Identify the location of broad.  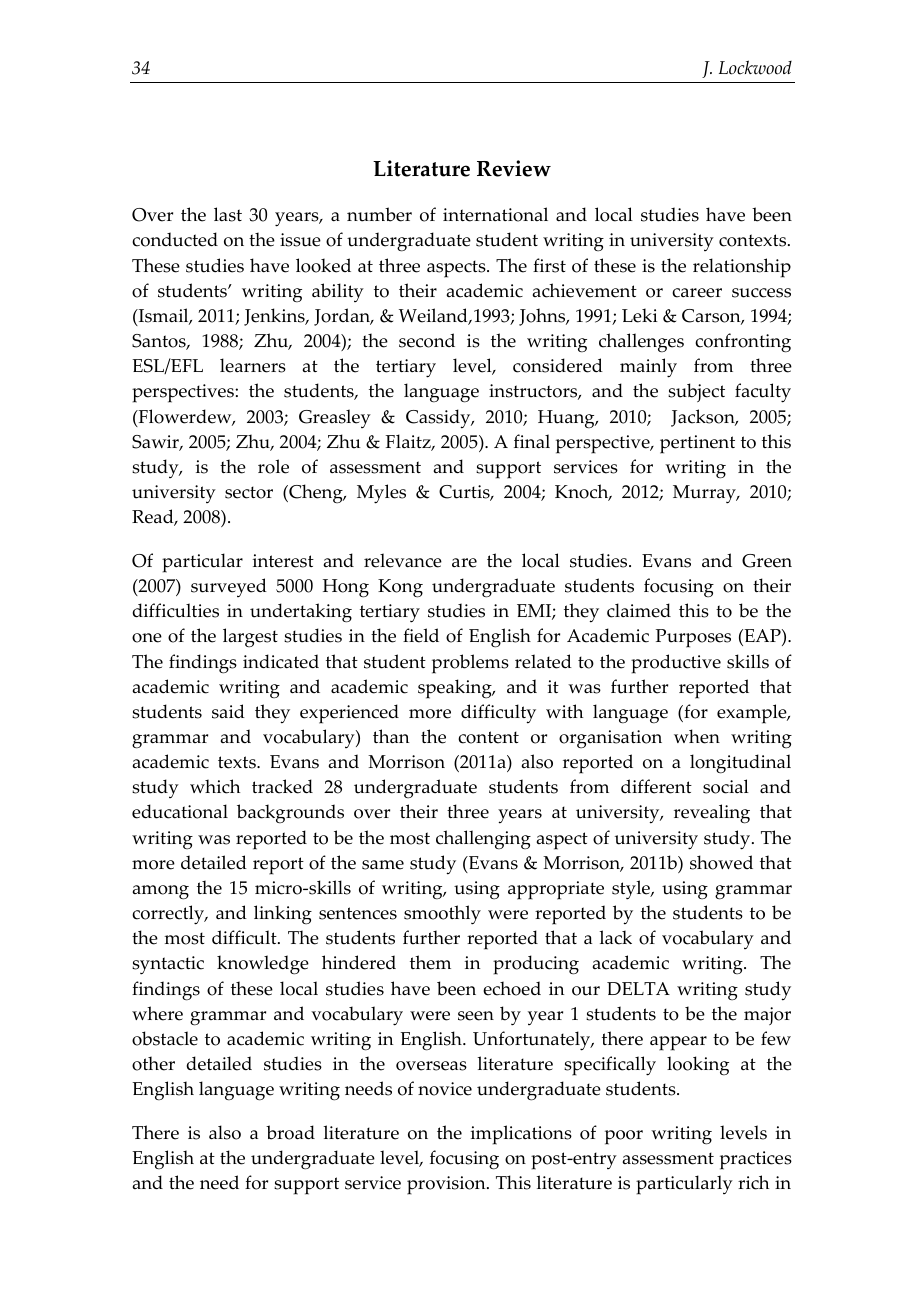
(290, 1132).
